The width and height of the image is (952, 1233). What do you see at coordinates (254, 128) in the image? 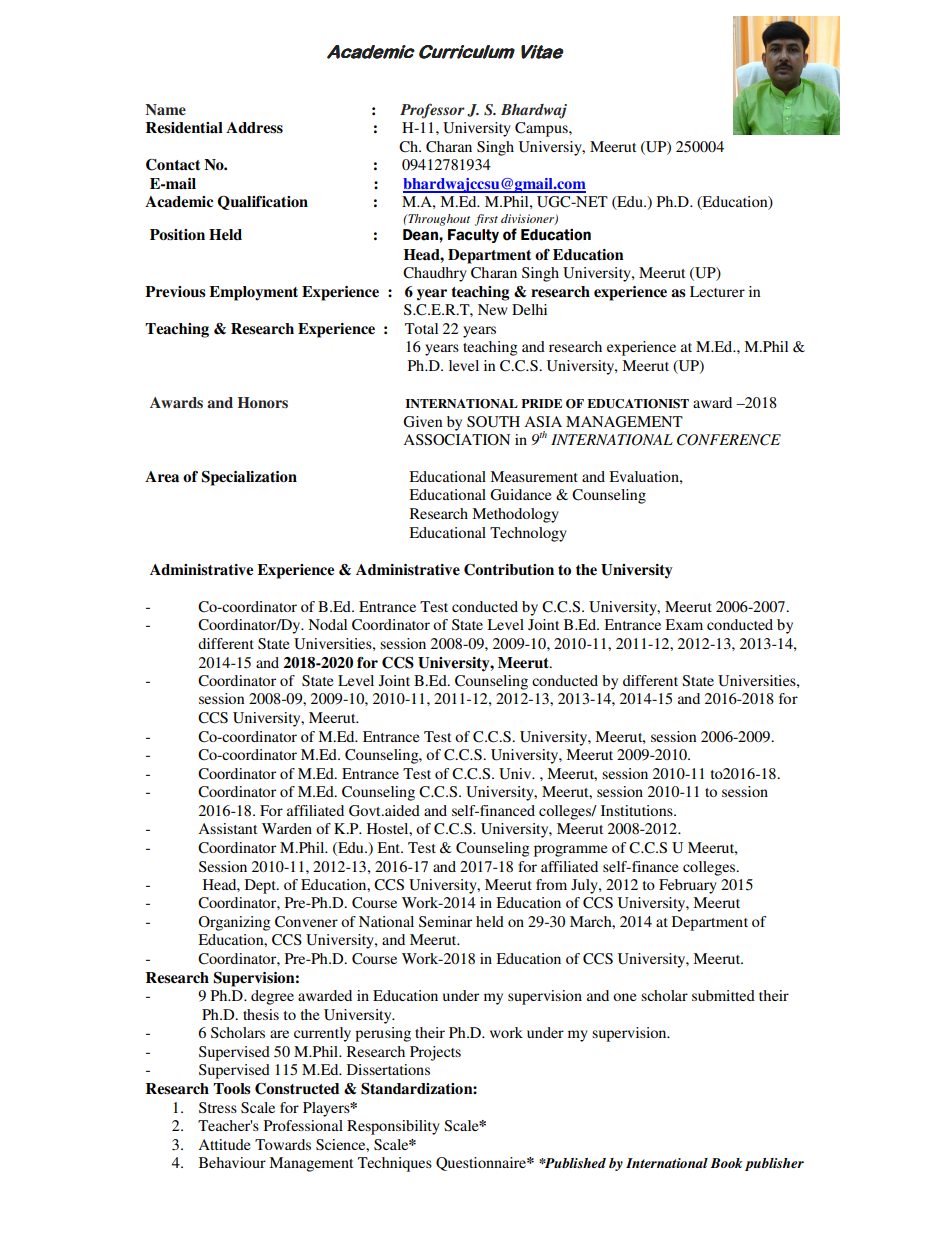
I see `Address` at bounding box center [254, 128].
